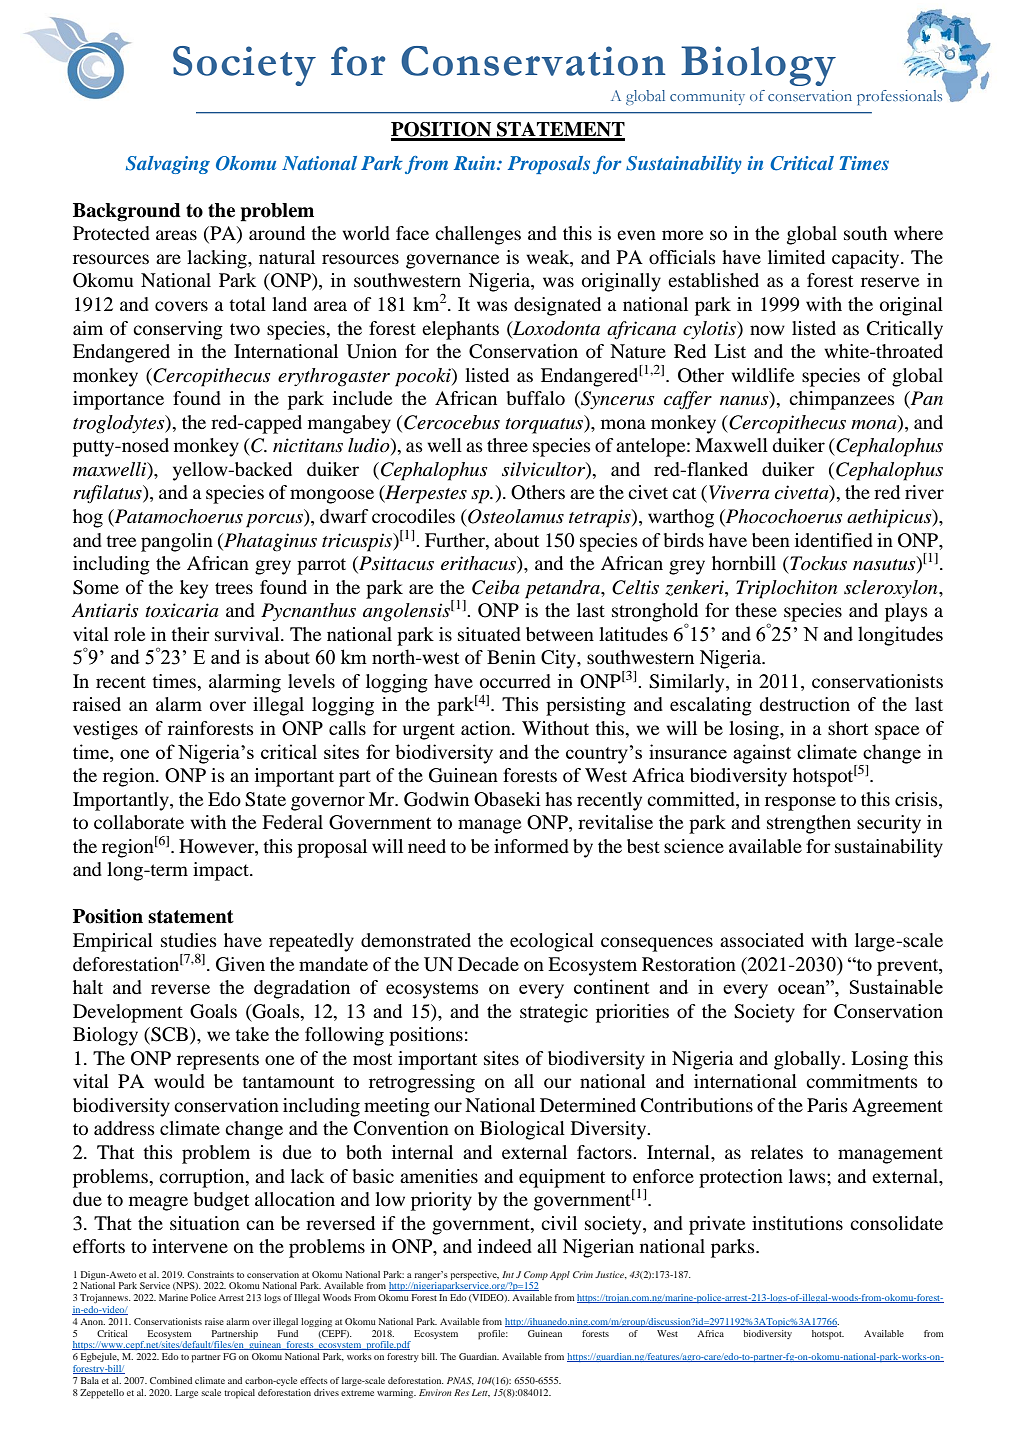 This screenshot has width=1016, height=1437. I want to click on vestiges, so click(105, 730).
